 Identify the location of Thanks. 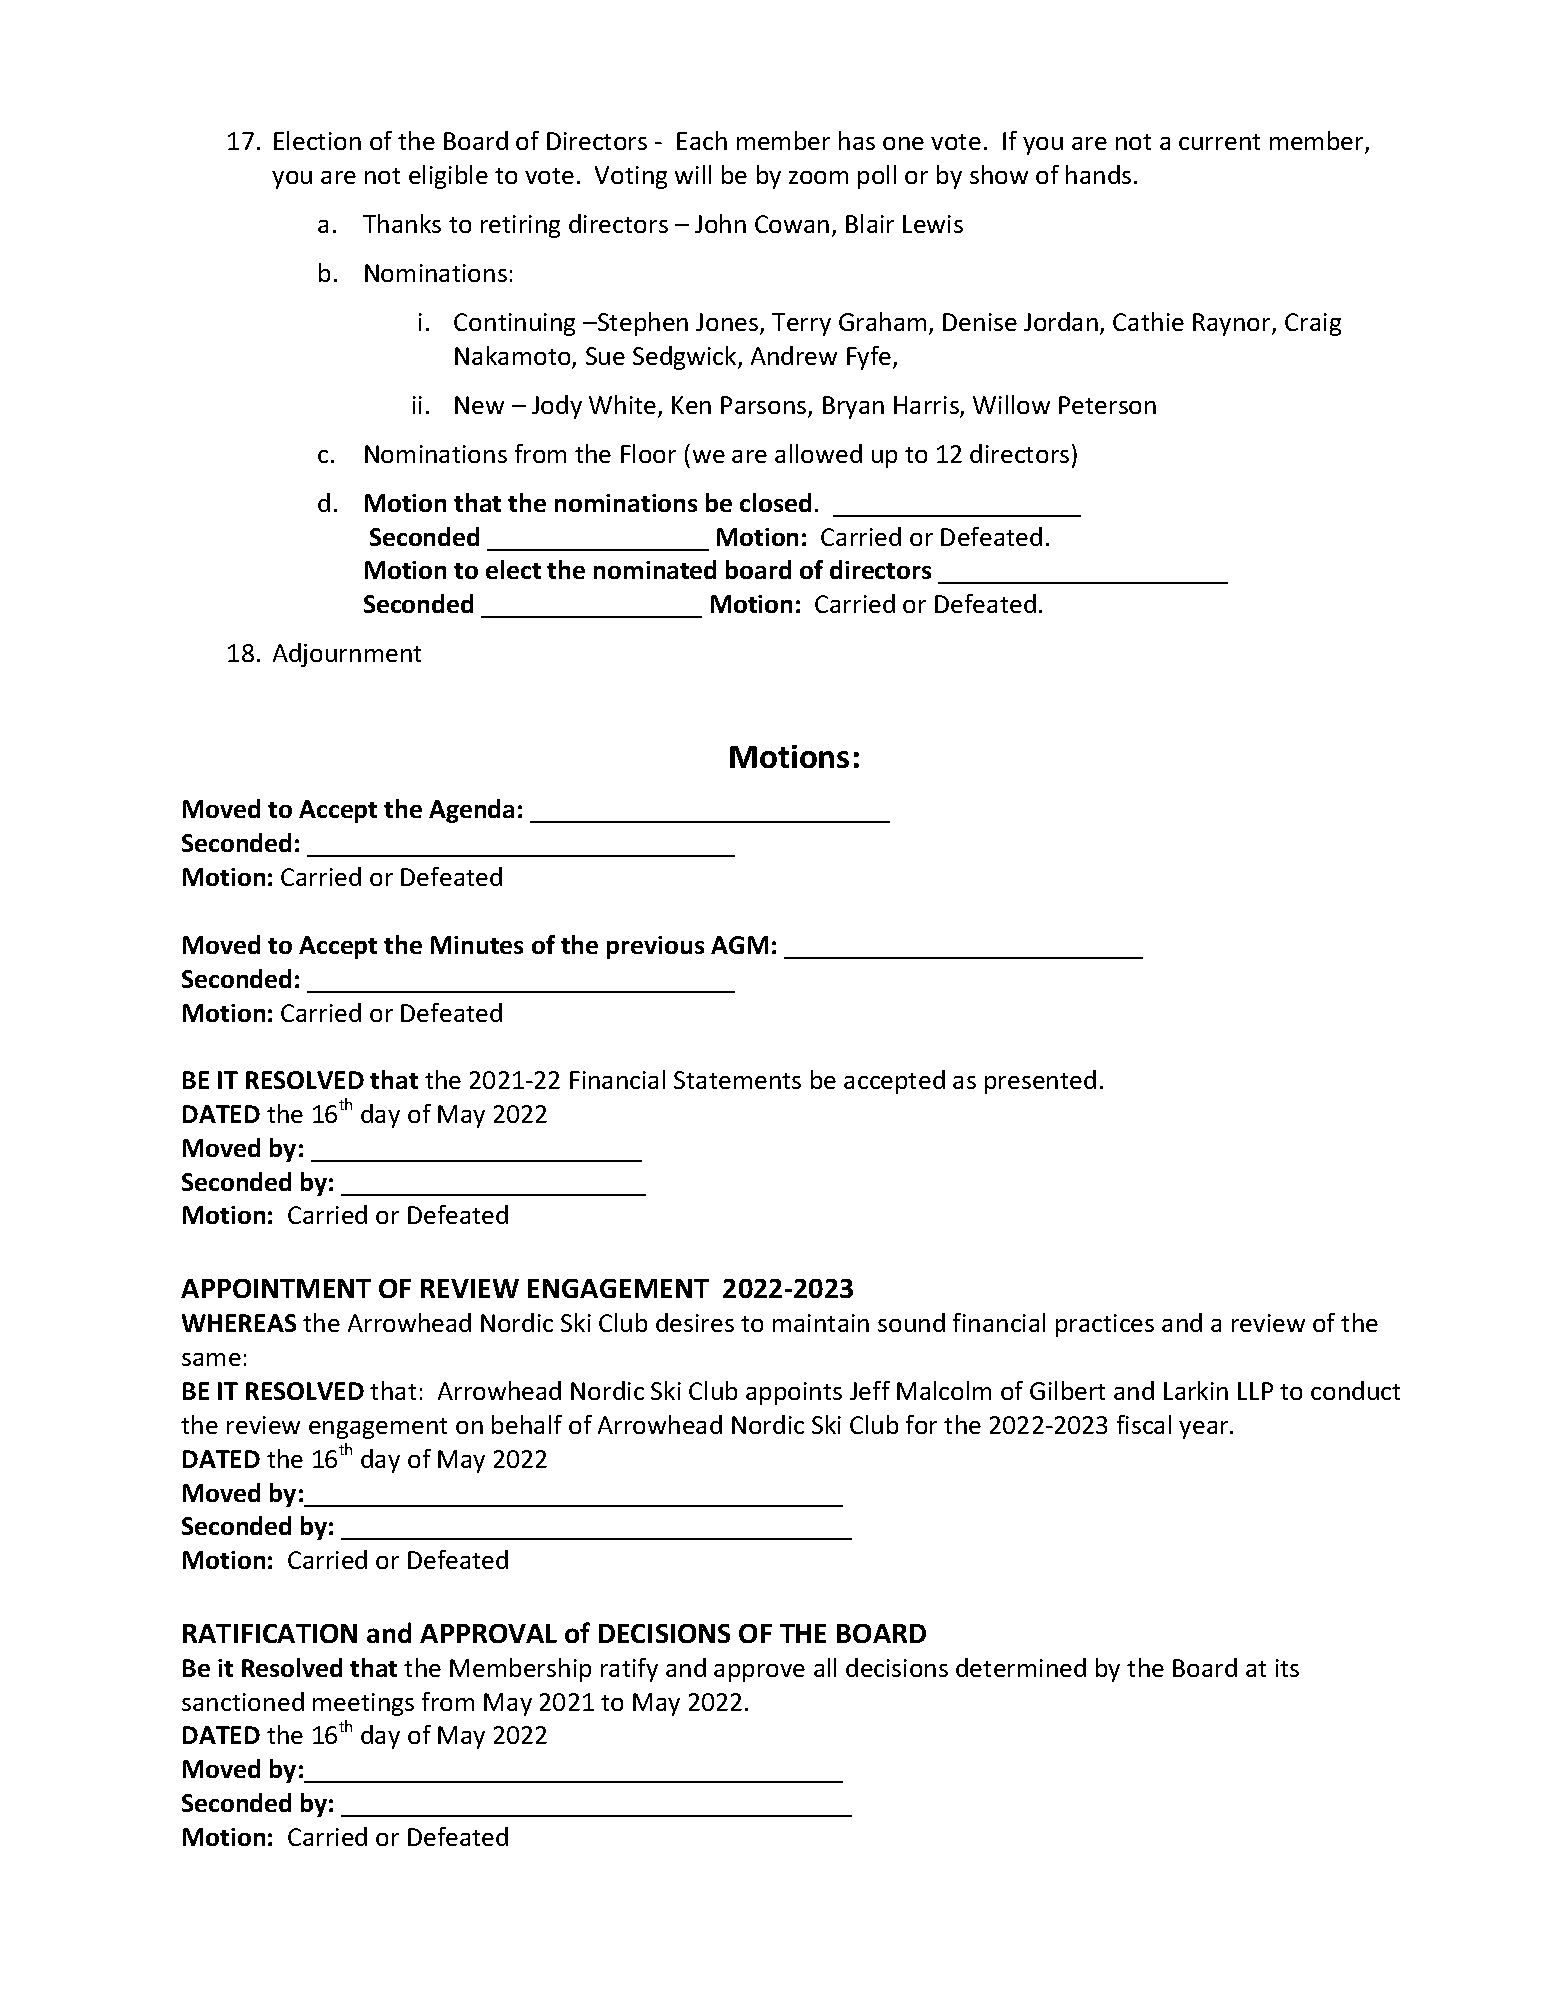
(402, 223).
